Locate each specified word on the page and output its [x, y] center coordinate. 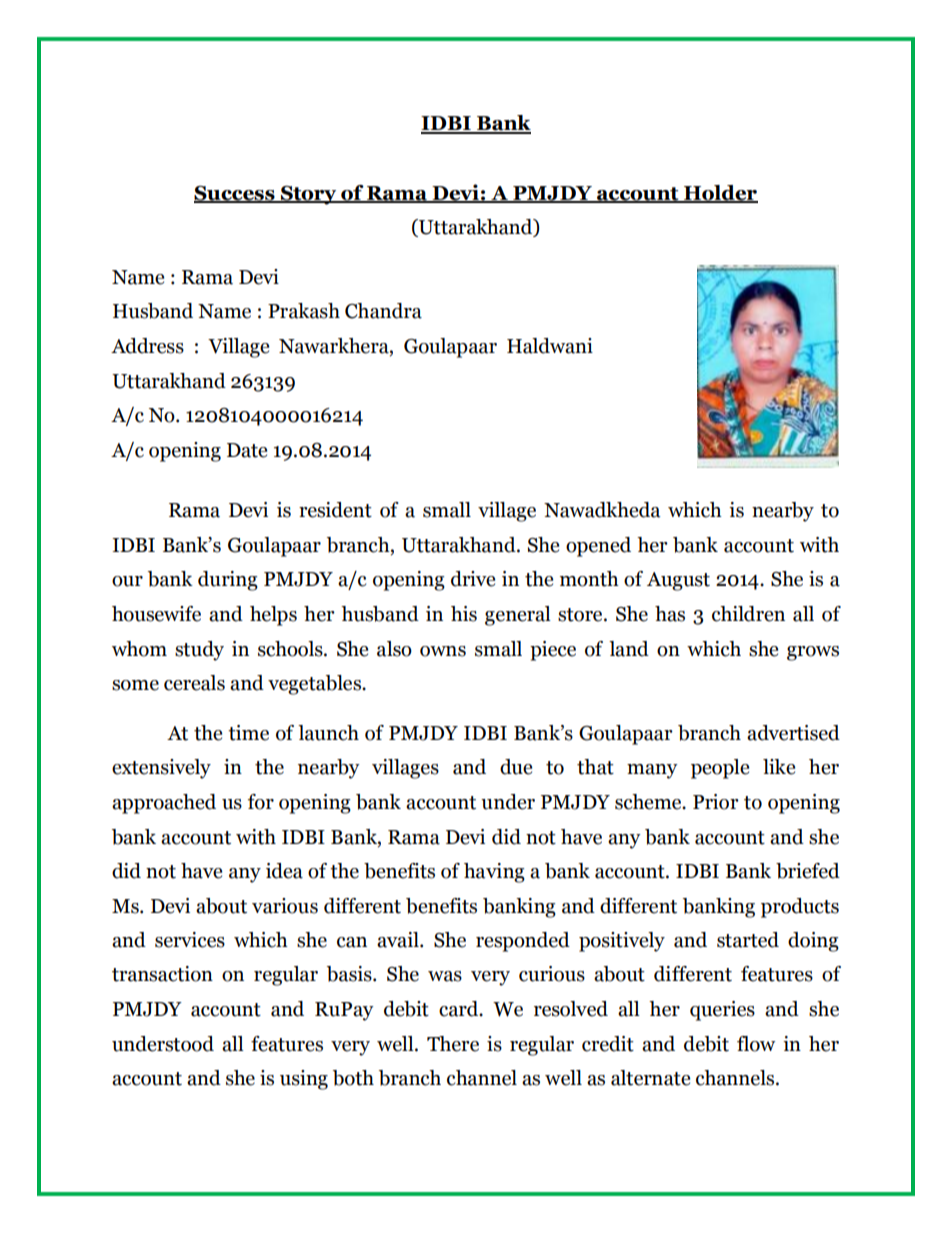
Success [235, 194]
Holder [720, 193]
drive [473, 579]
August [678, 581]
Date [247, 450]
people [720, 769]
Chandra [383, 311]
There [453, 1044]
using [304, 1080]
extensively [161, 769]
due [516, 767]
